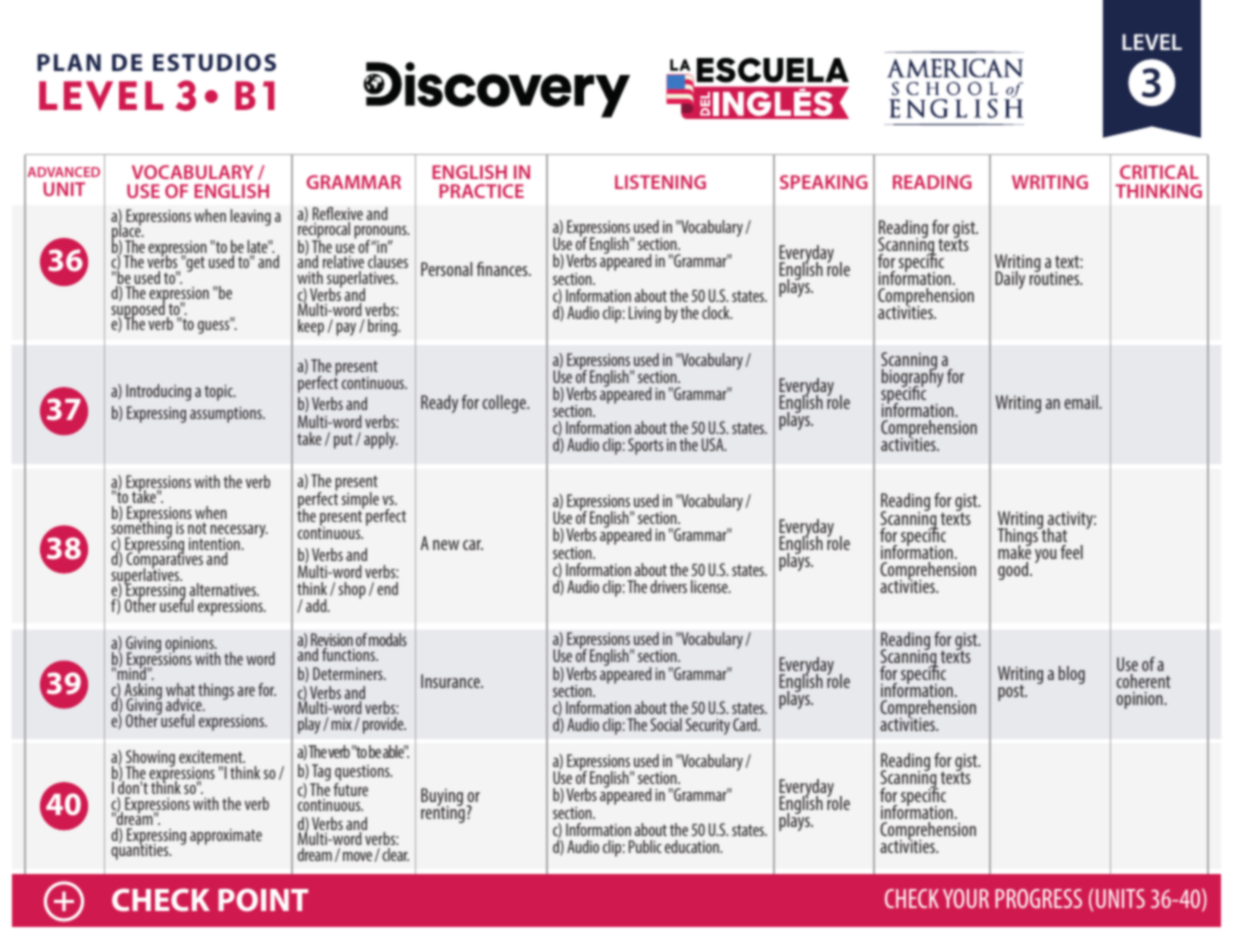 This screenshot has width=1233, height=952. What do you see at coordinates (666, 724) in the screenshot?
I see `Social` at bounding box center [666, 724].
